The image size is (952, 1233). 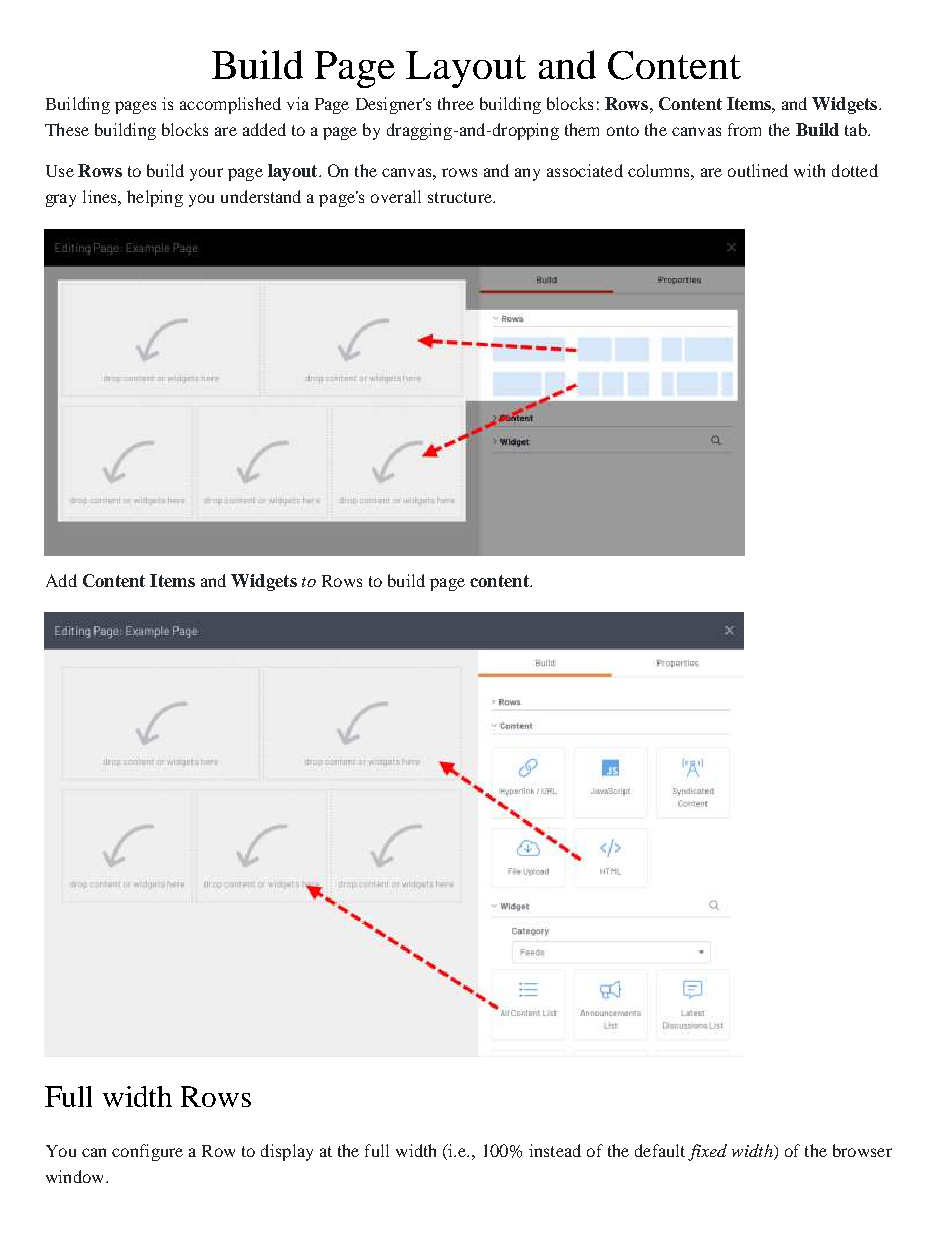 What do you see at coordinates (155, 198) in the image?
I see `helping` at bounding box center [155, 198].
